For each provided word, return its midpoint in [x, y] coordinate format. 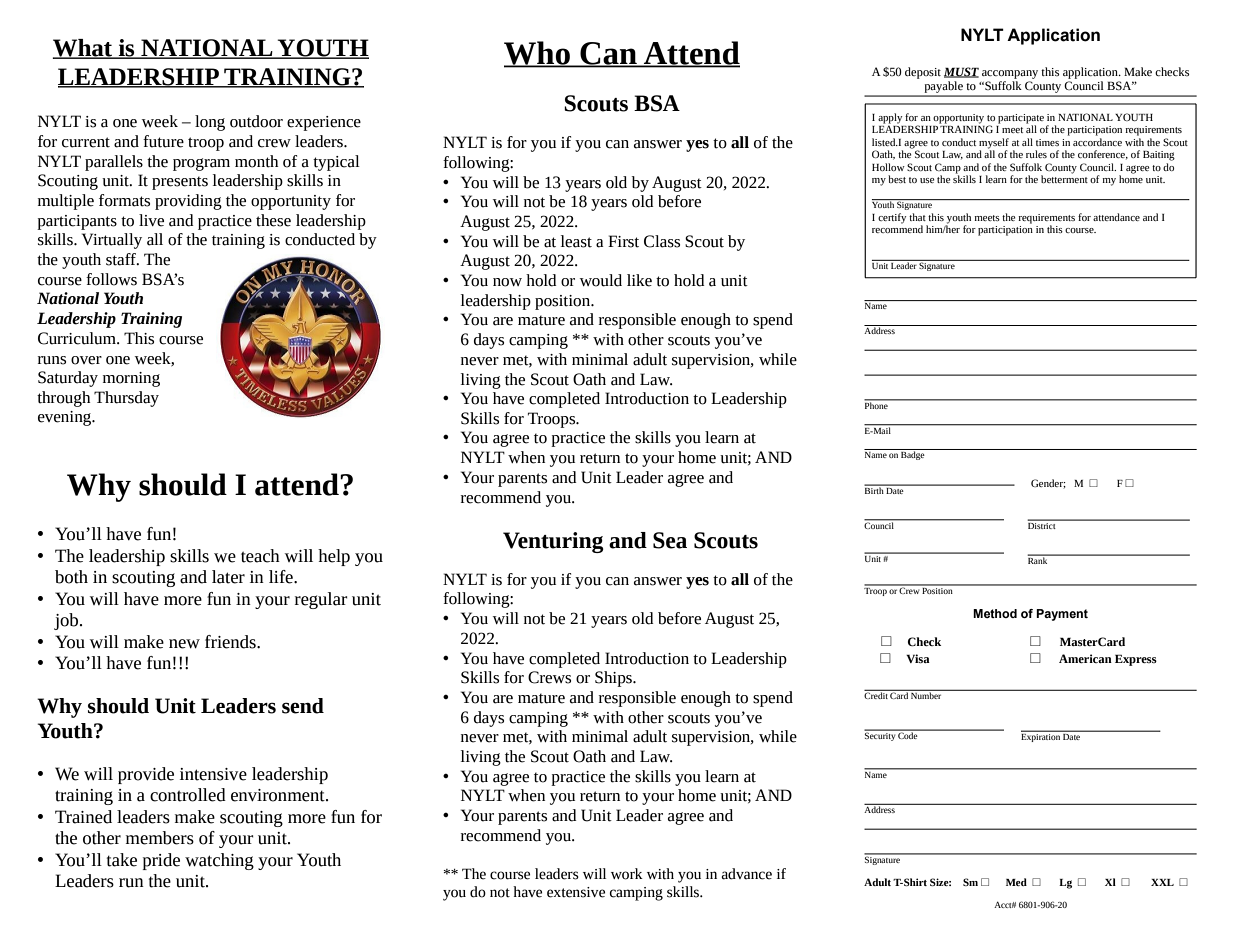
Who [538, 54]
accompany [1010, 74]
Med [1016, 882]
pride [161, 861]
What [83, 49]
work [627, 874]
